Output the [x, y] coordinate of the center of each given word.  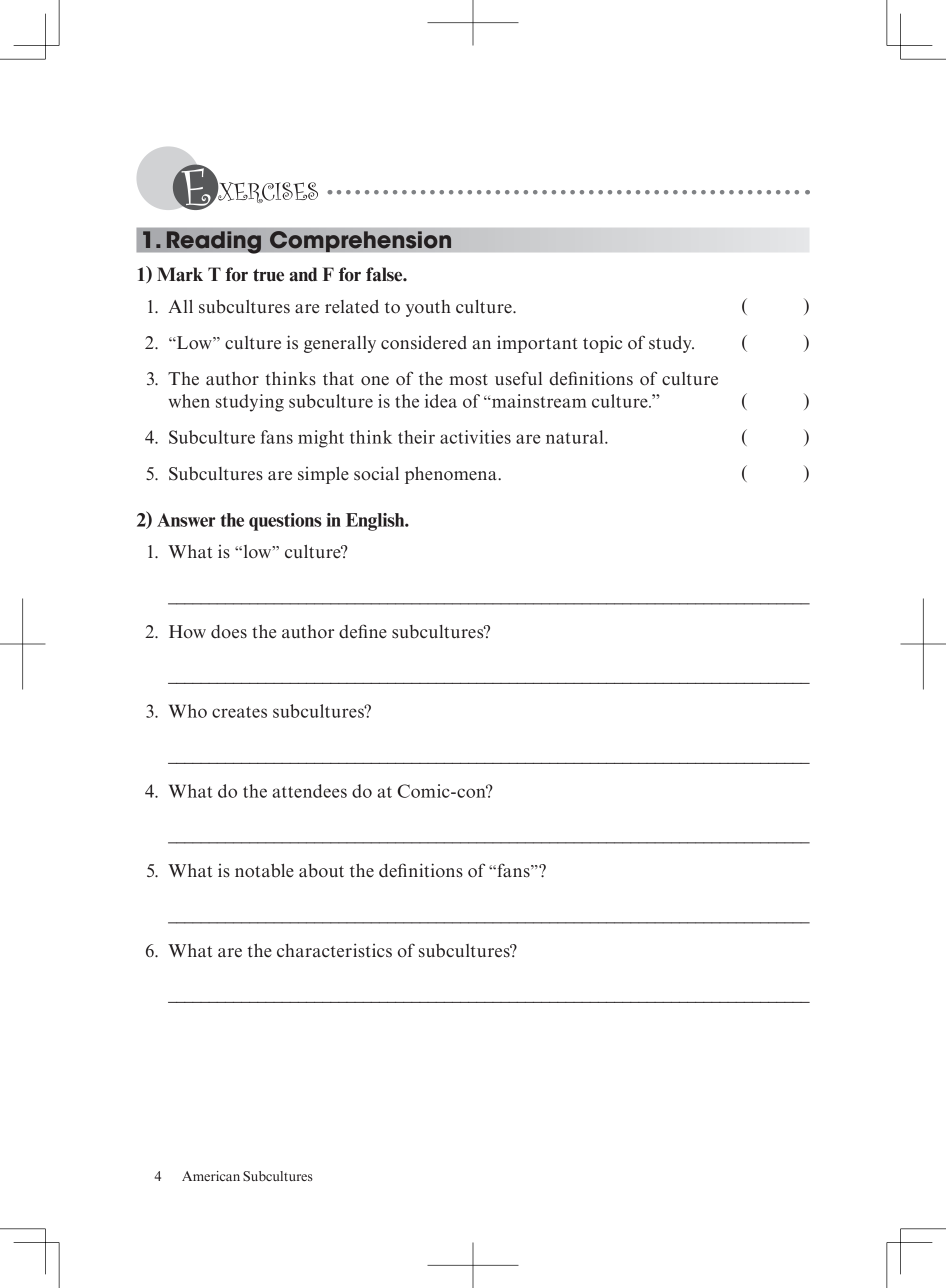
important [537, 344]
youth [428, 308]
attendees [309, 791]
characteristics [334, 950]
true [268, 275]
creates [239, 712]
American [211, 1176]
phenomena [452, 475]
